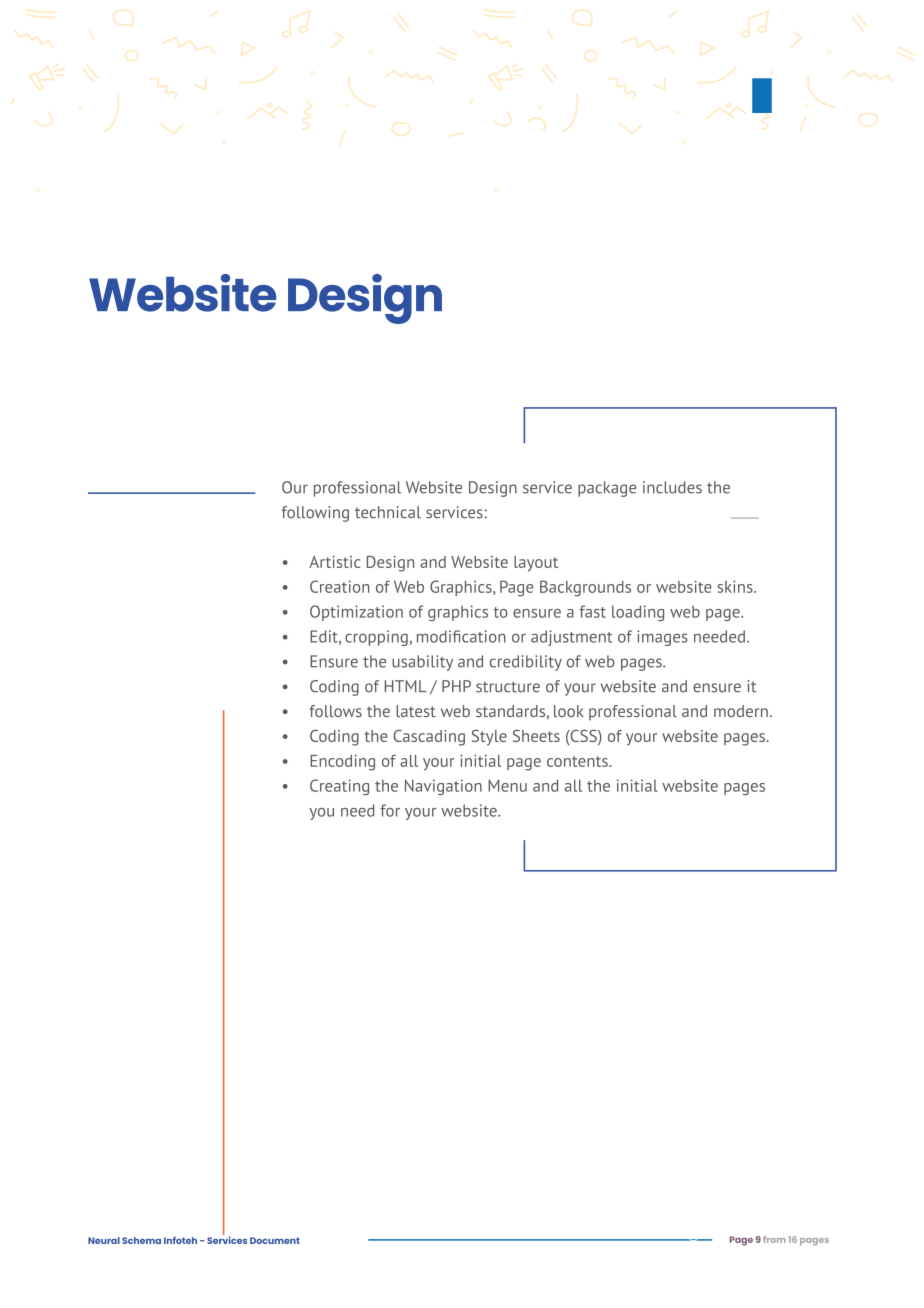 Image resolution: width=924 pixels, height=1308 pixels. Describe the element at coordinates (443, 787) in the screenshot. I see `Navigation` at that location.
